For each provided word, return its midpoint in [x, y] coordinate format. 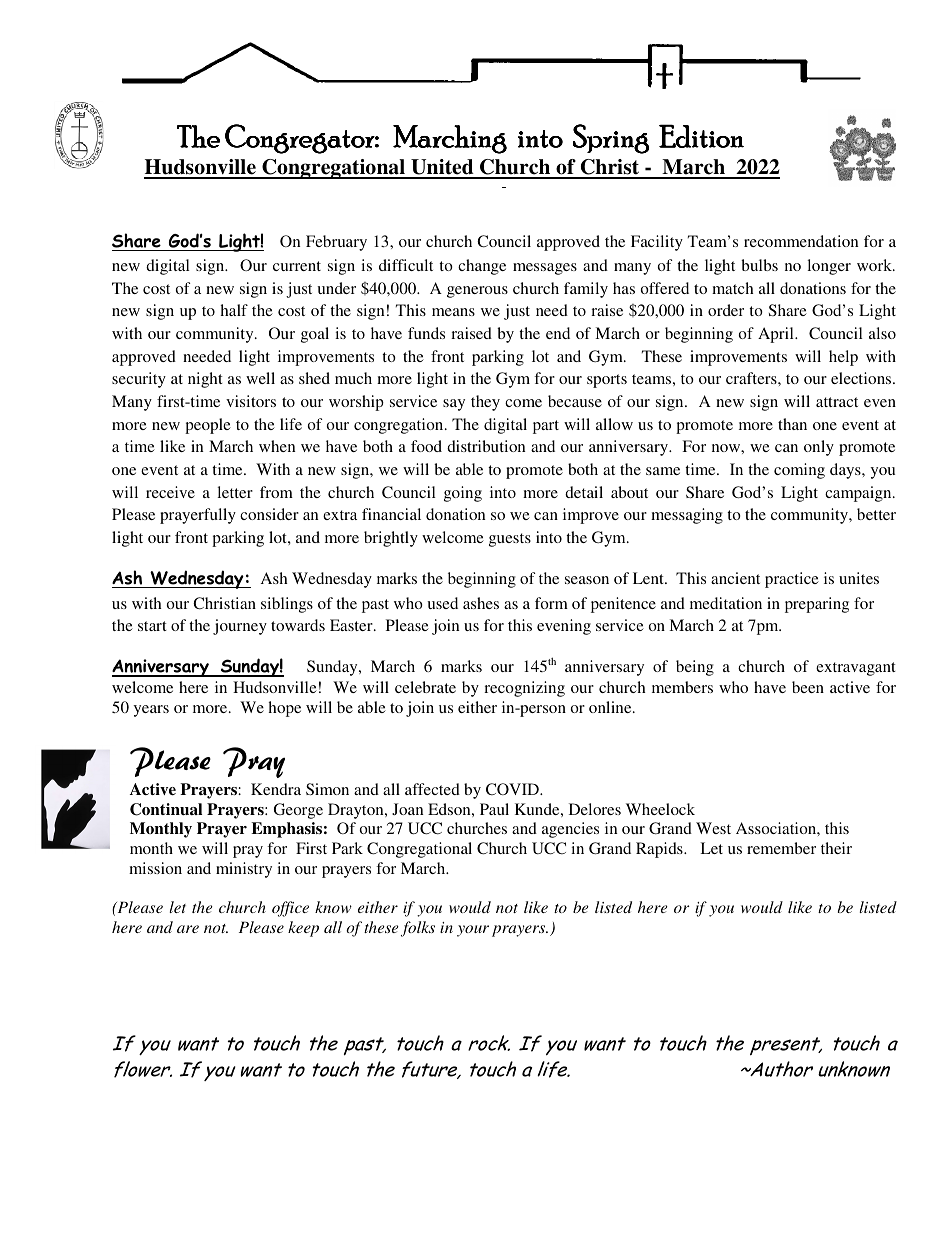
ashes [481, 603]
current [297, 266]
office [290, 909]
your [473, 931]
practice [792, 580]
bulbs [759, 265]
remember [781, 848]
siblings [287, 605]
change [482, 267]
